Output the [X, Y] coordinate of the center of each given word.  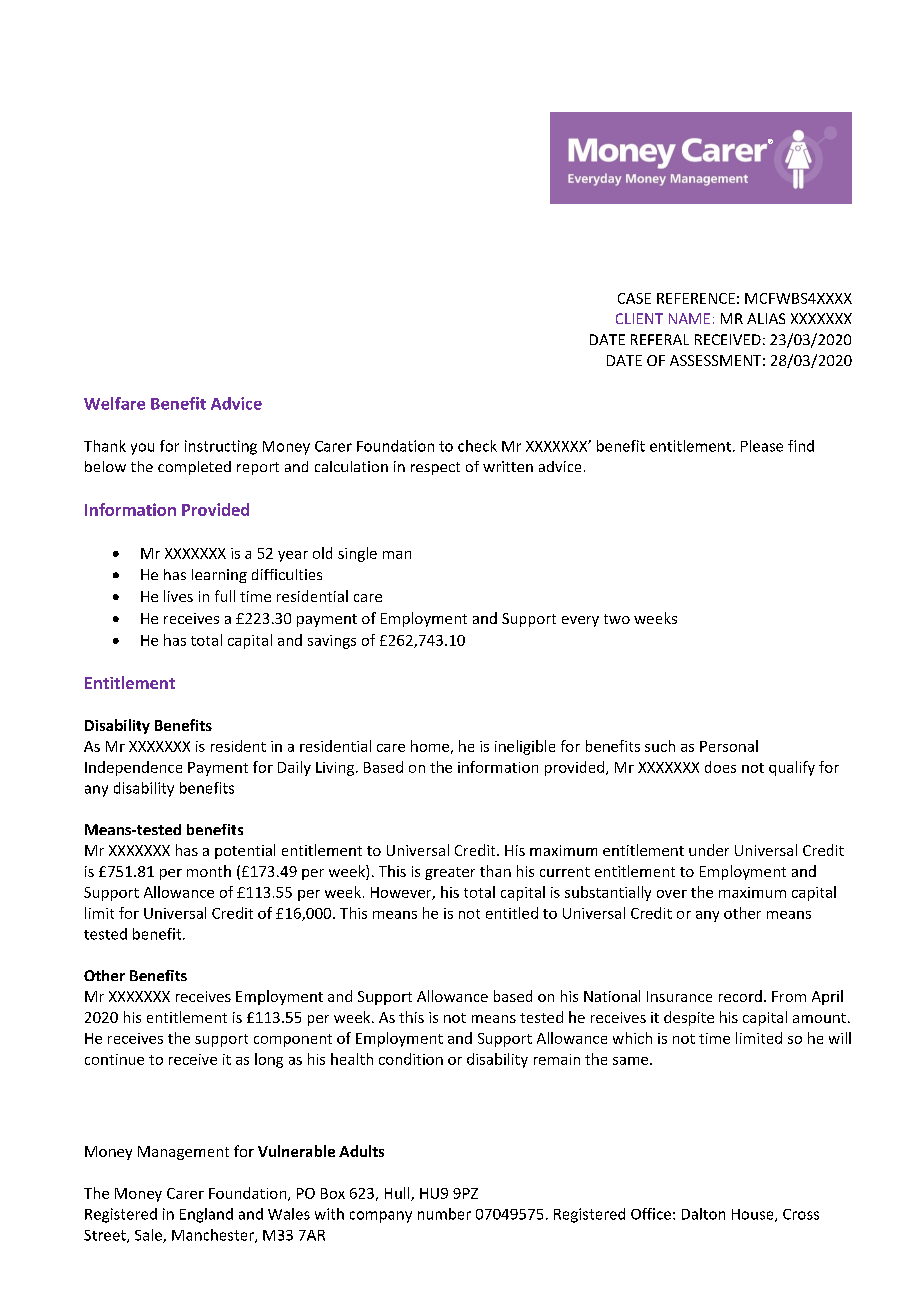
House [754, 1215]
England [206, 1215]
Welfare [114, 403]
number [444, 1214]
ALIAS [766, 318]
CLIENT [639, 318]
